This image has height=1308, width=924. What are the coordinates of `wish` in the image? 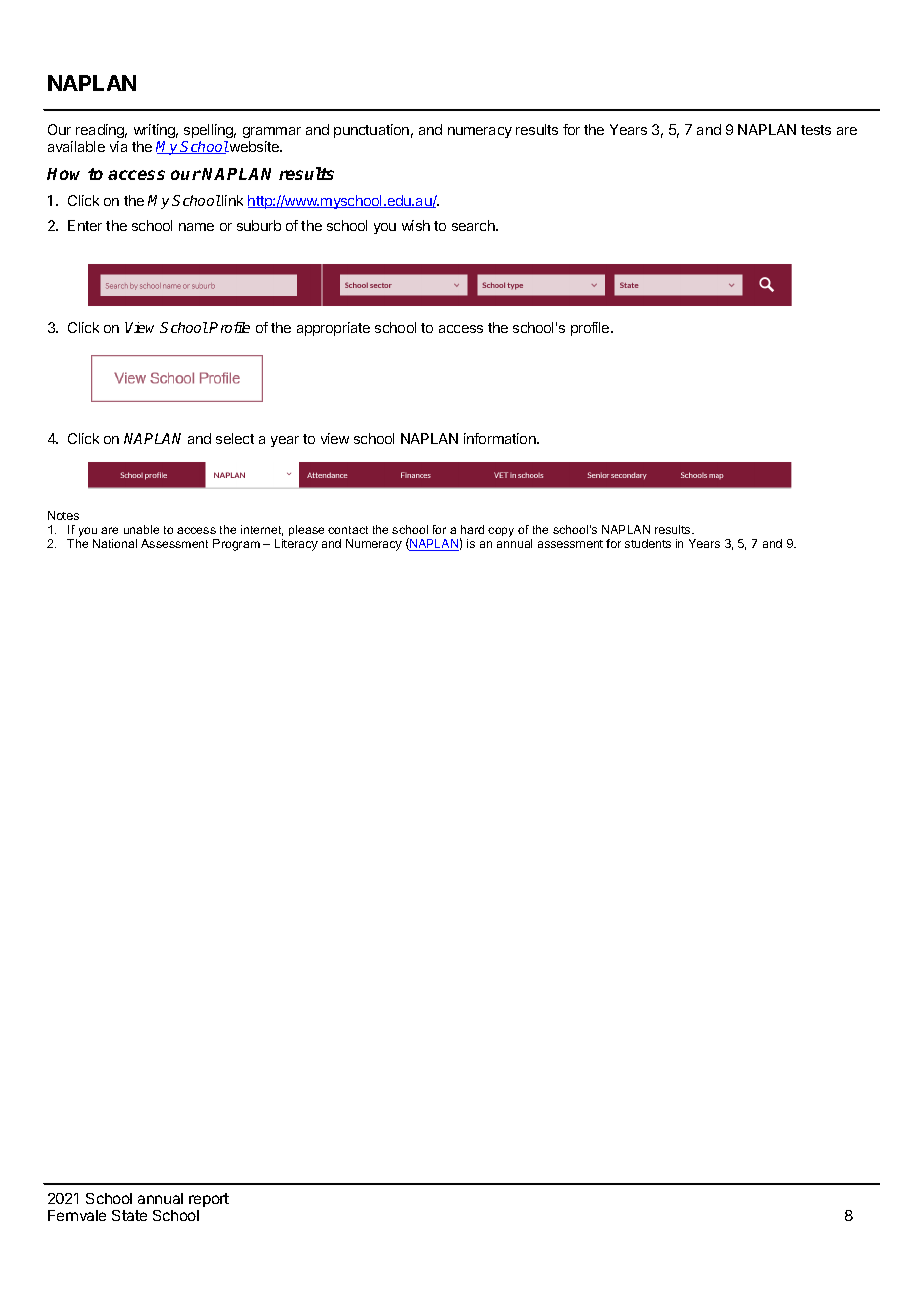 It's located at (416, 225).
